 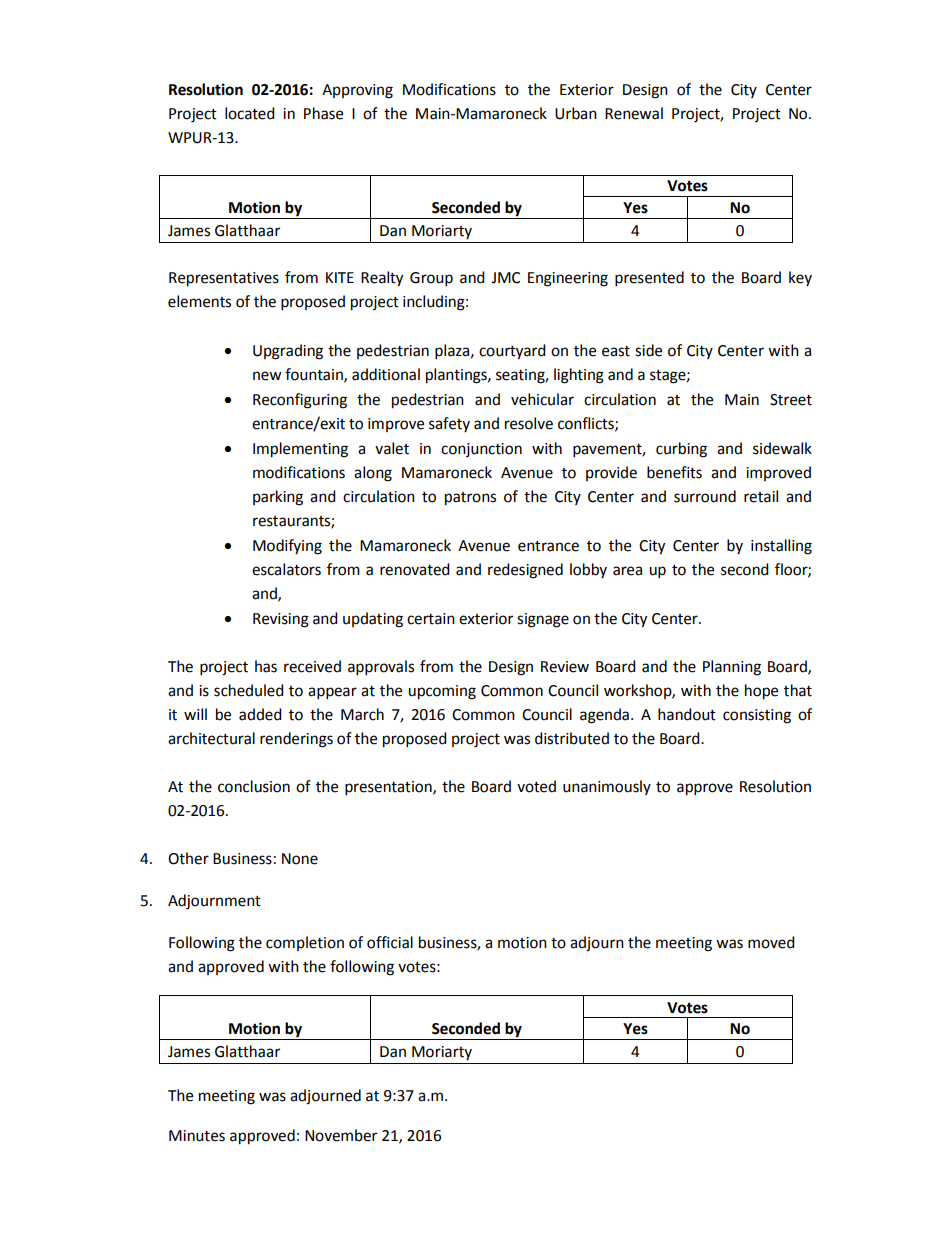 I want to click on moved, so click(x=771, y=942).
